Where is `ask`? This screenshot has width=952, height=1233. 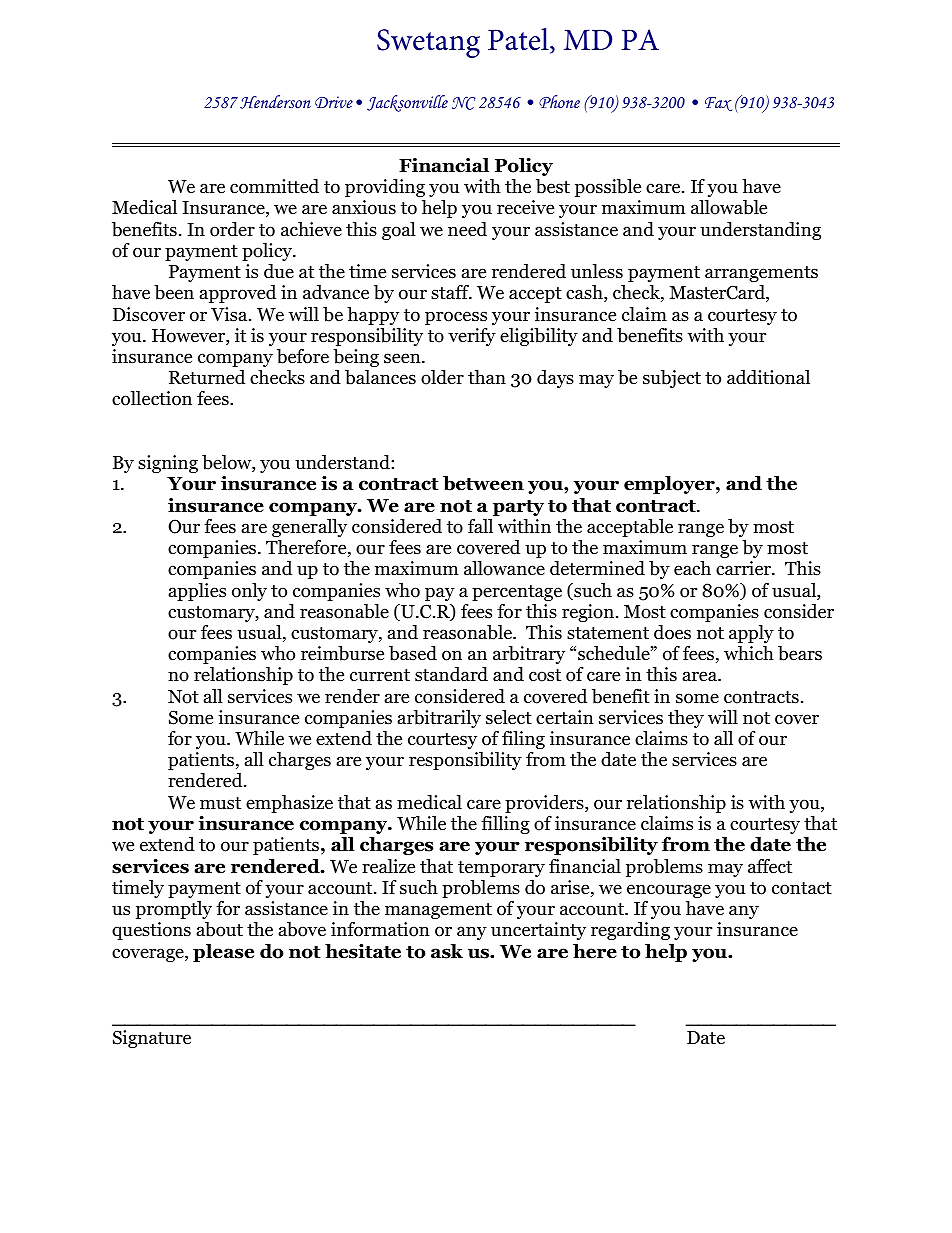
ask is located at coordinates (447, 951).
